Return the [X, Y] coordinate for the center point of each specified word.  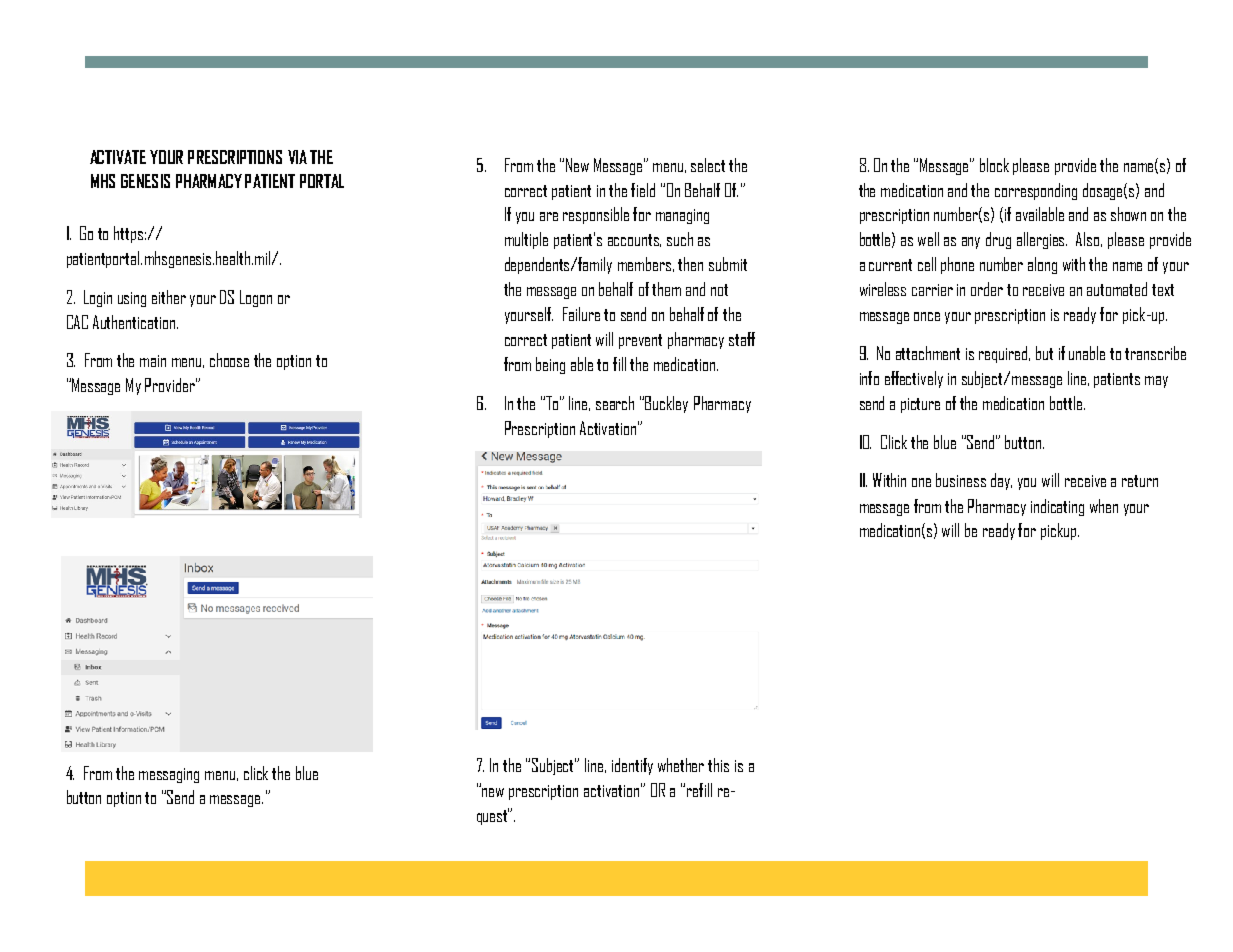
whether [681, 765]
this [718, 765]
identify [632, 766]
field [643, 190]
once [927, 316]
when [1104, 506]
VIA [297, 157]
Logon [256, 298]
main [153, 361]
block [994, 165]
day [1001, 481]
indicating [1057, 507]
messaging [169, 775]
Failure [581, 314]
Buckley [666, 404]
